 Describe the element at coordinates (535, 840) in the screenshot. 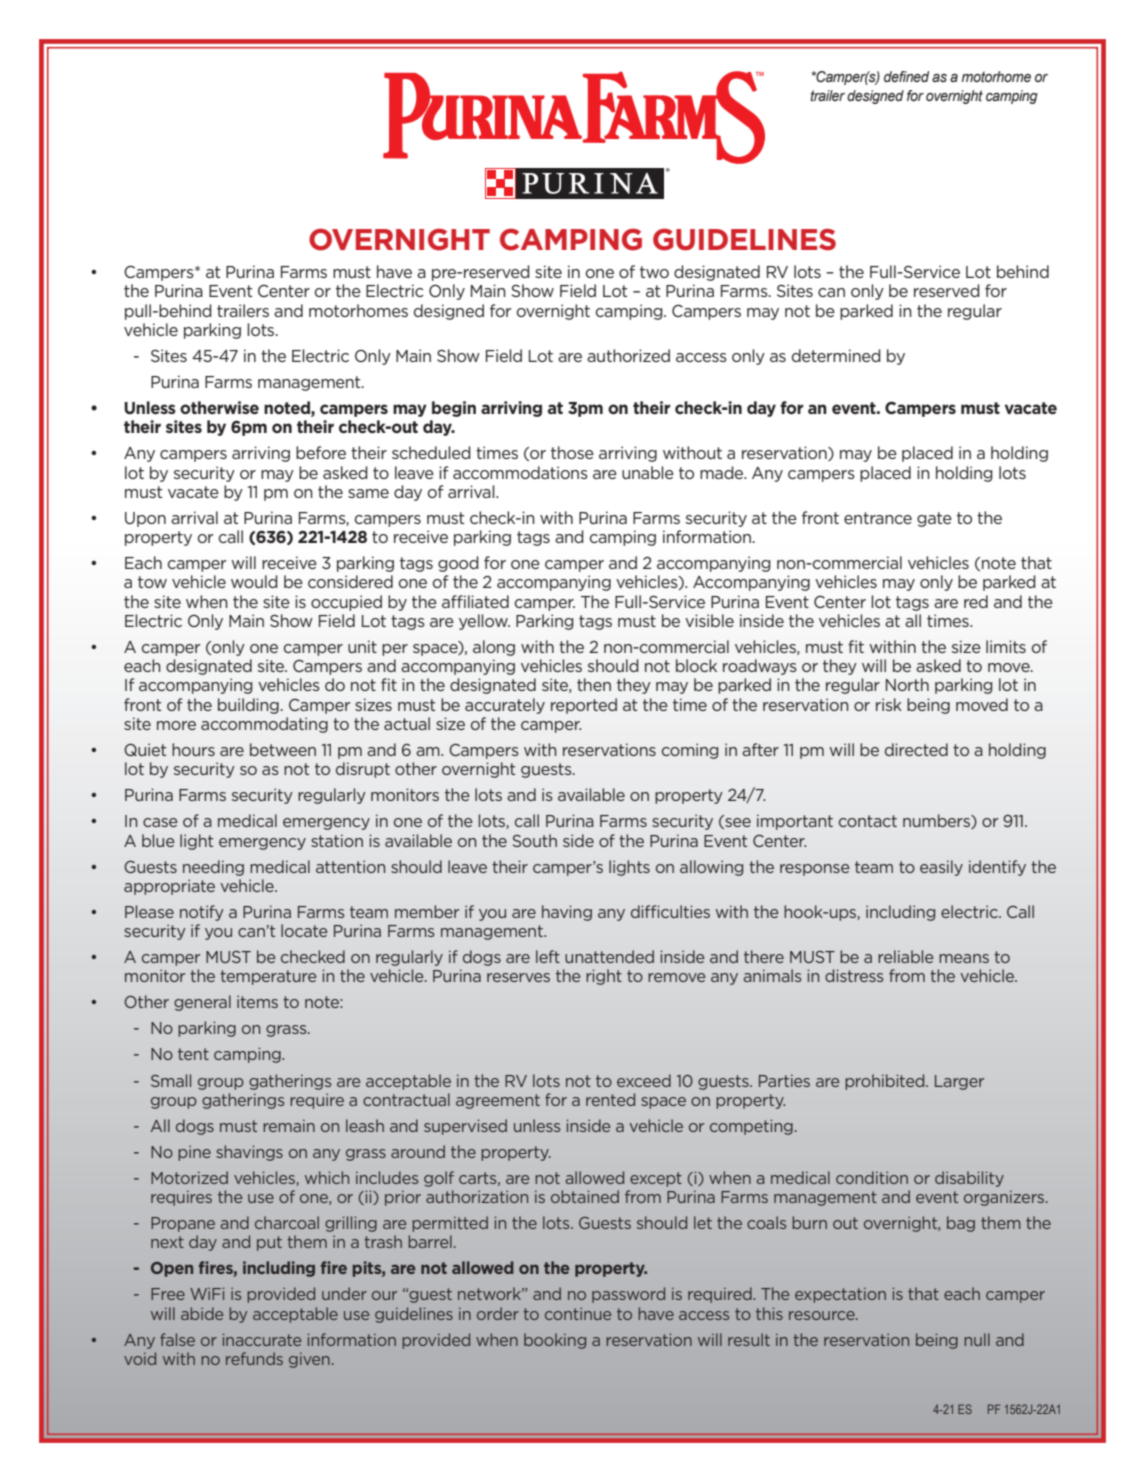

I see `South` at that location.
